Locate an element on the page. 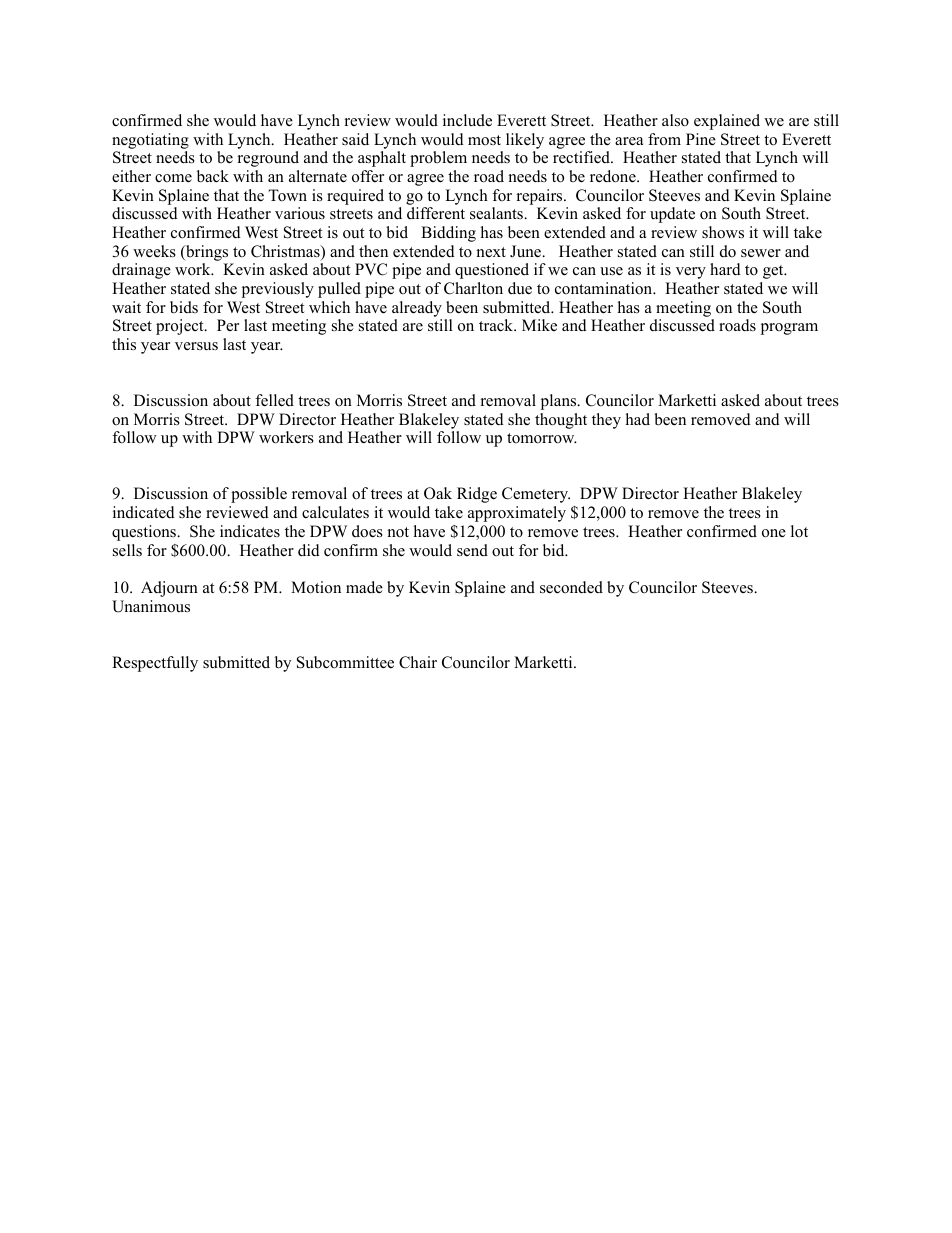 This image has height=1233, width=952. bids is located at coordinates (184, 307).
